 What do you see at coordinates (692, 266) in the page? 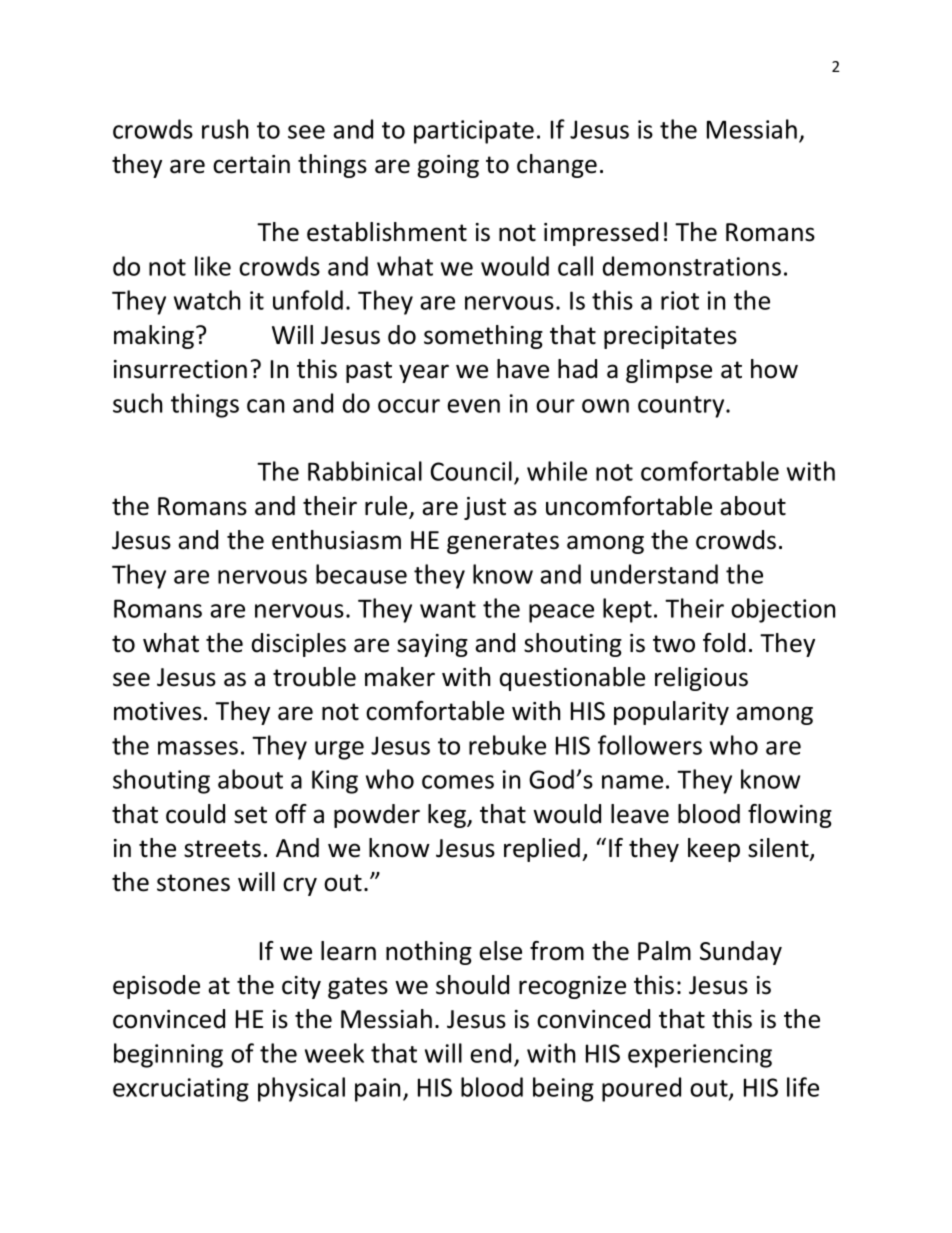
I see `demonstrations` at bounding box center [692, 266].
